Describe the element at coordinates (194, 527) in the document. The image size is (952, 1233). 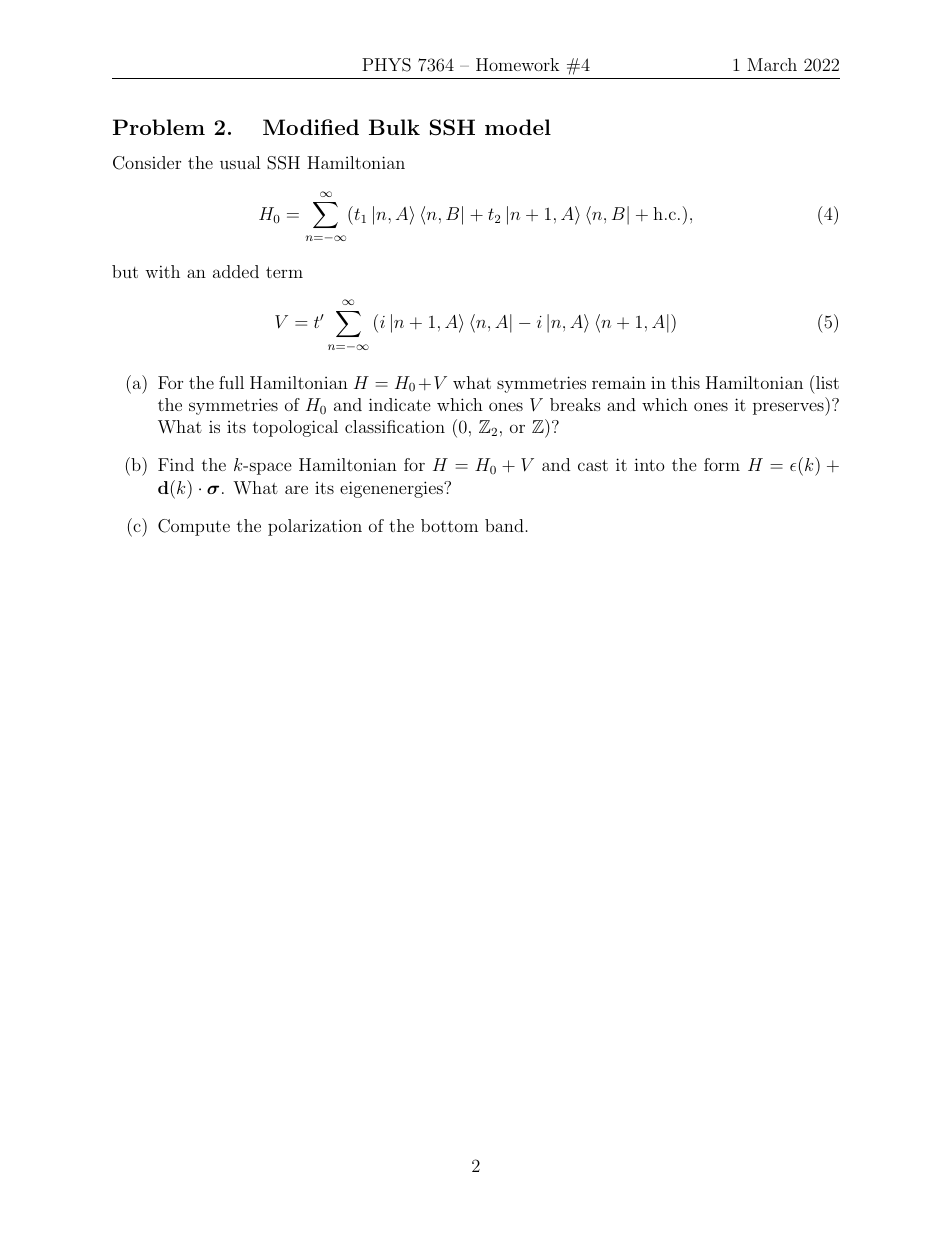
I see `Compute` at that location.
